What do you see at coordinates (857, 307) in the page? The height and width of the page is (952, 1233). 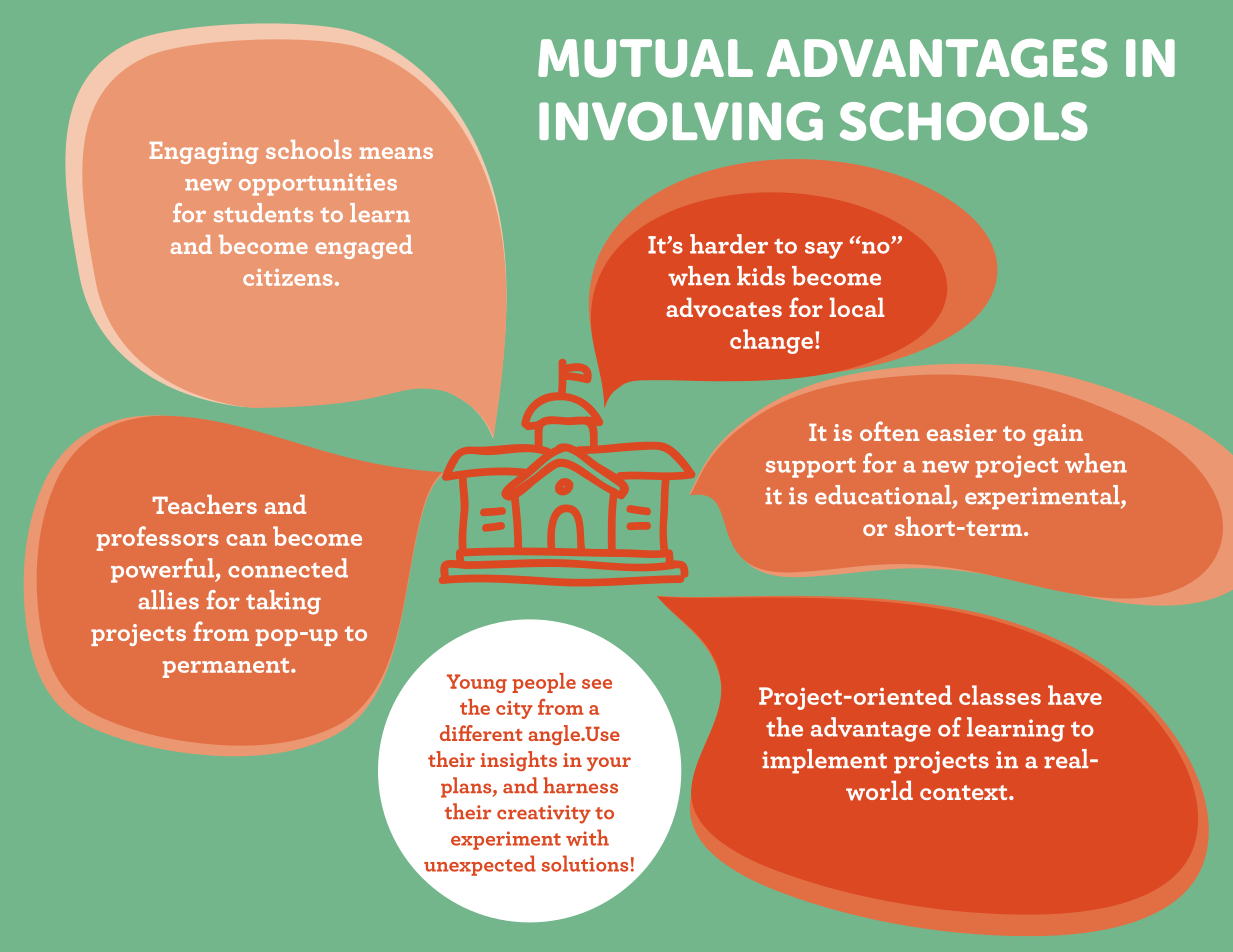 I see `local` at bounding box center [857, 307].
